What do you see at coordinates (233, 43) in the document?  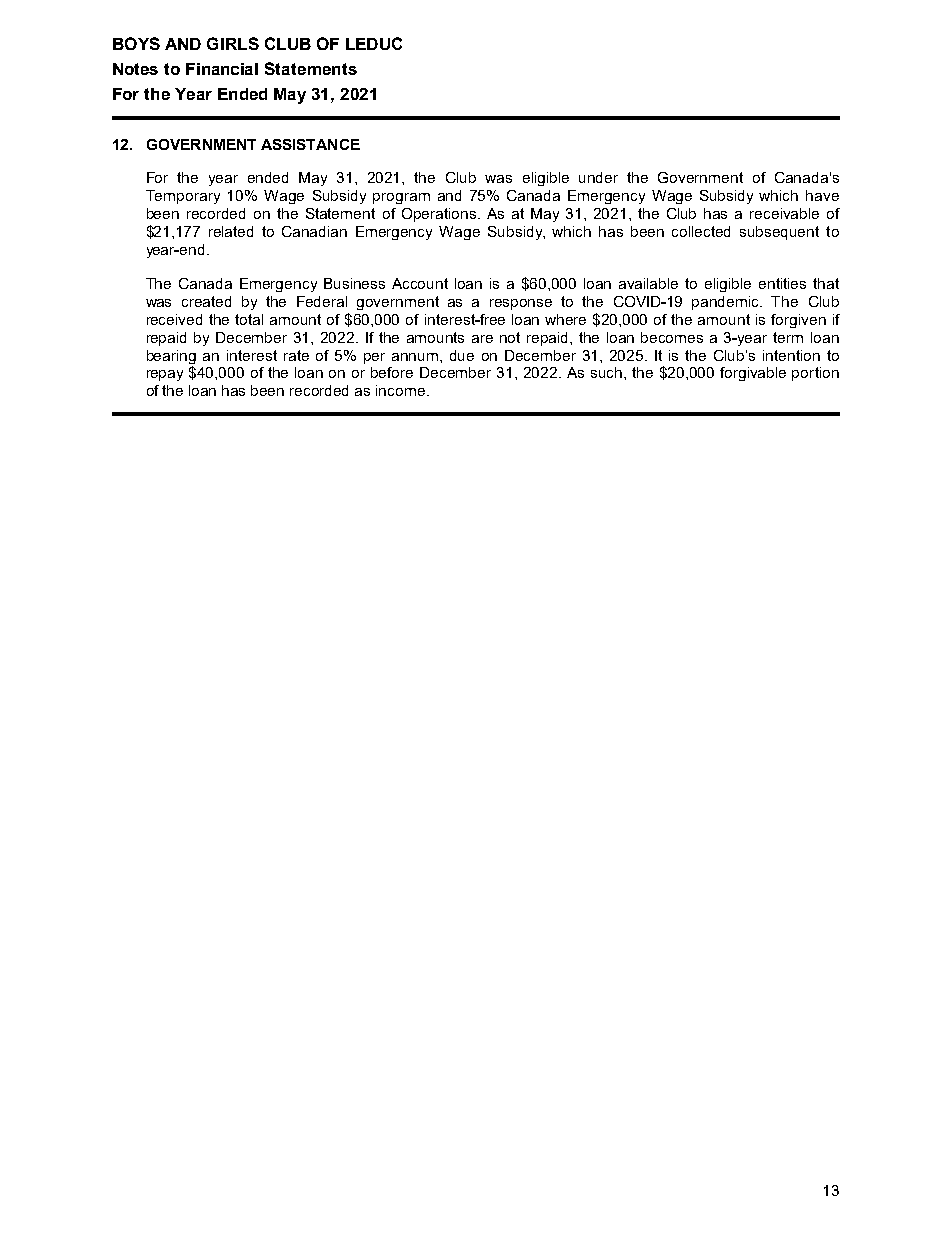 I see `GIRLS` at bounding box center [233, 43].
